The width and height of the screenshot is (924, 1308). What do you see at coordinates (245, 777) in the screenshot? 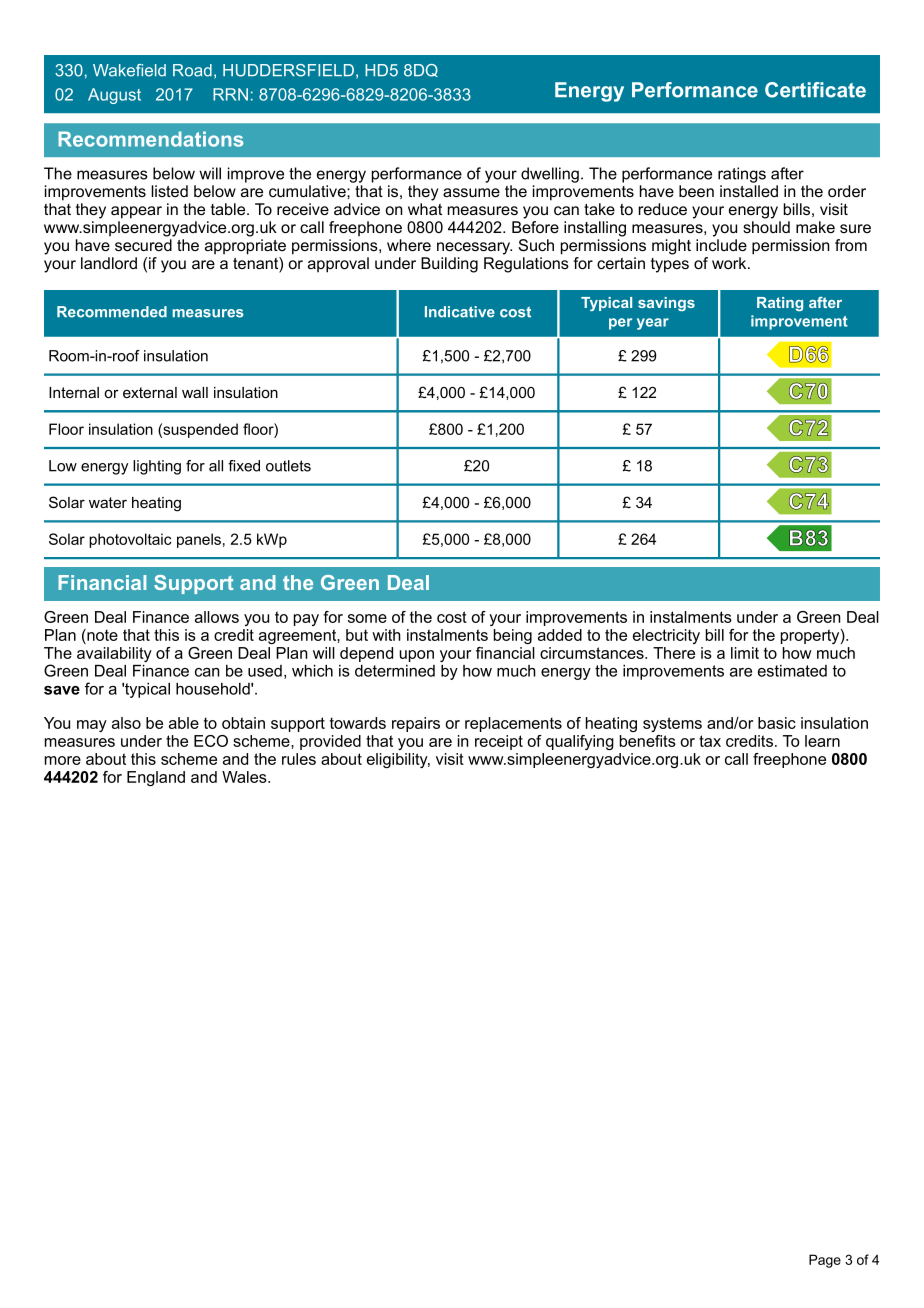
I see `Wales` at bounding box center [245, 777].
